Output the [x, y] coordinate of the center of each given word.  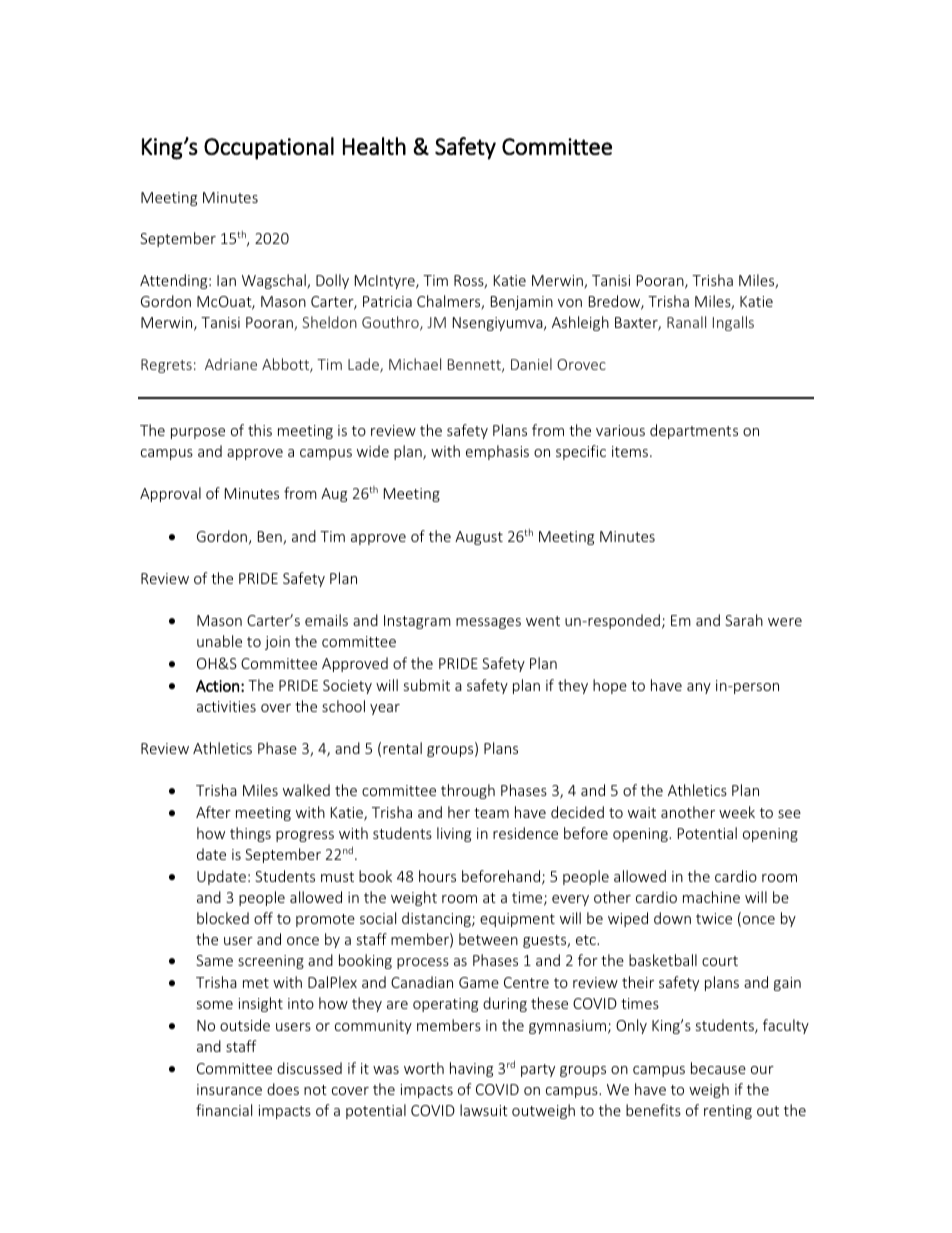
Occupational [269, 148]
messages [488, 623]
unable [219, 641]
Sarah [744, 620]
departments [694, 431]
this [260, 430]
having [471, 1069]
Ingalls [733, 323]
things [250, 834]
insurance [229, 1089]
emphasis [497, 452]
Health [374, 146]
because [718, 1068]
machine [711, 897]
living [454, 834]
